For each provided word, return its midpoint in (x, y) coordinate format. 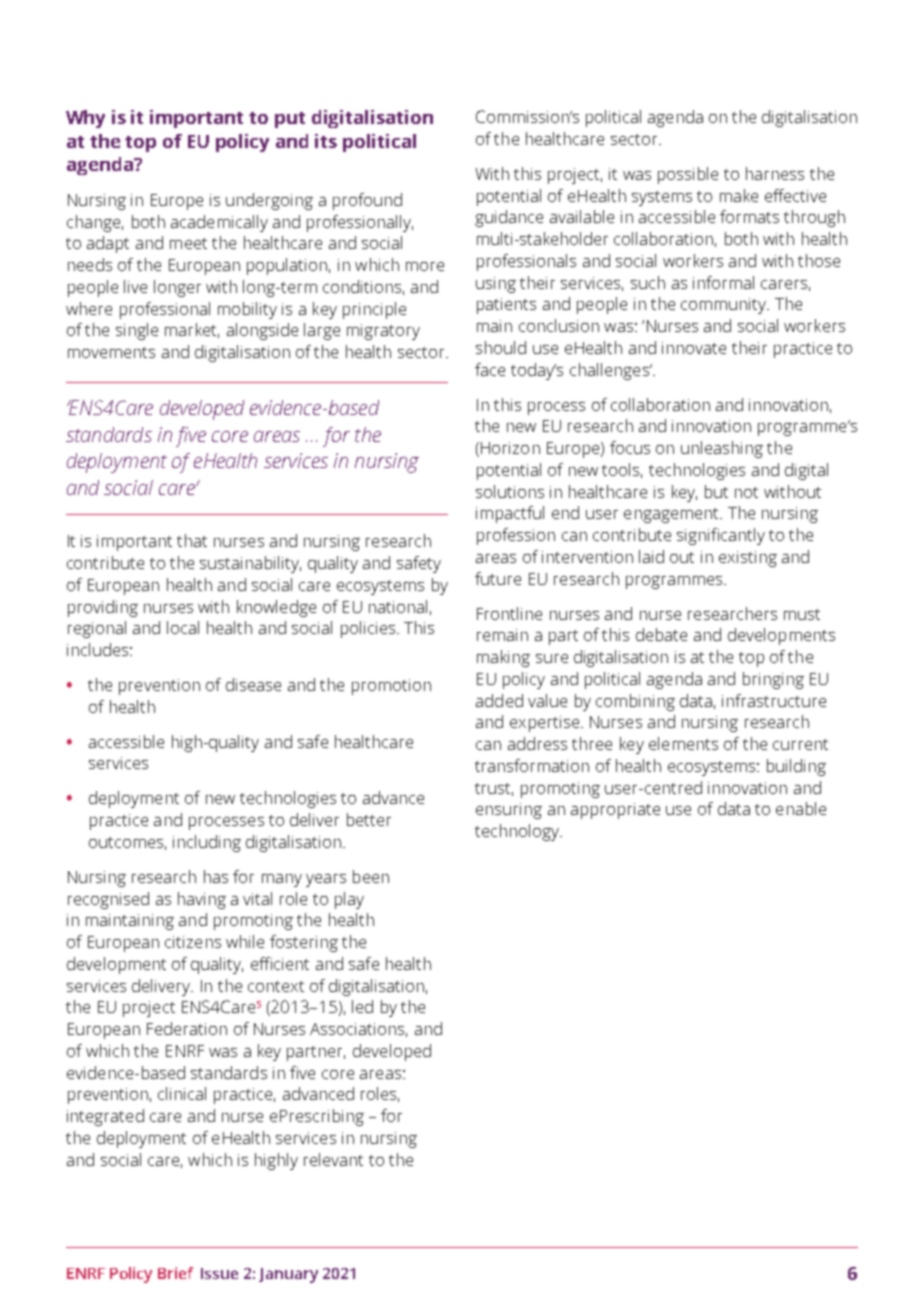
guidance (509, 218)
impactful (510, 514)
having (202, 900)
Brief (175, 1273)
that (192, 540)
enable (801, 808)
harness (775, 173)
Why (85, 119)
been (371, 876)
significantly (721, 536)
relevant (333, 1159)
